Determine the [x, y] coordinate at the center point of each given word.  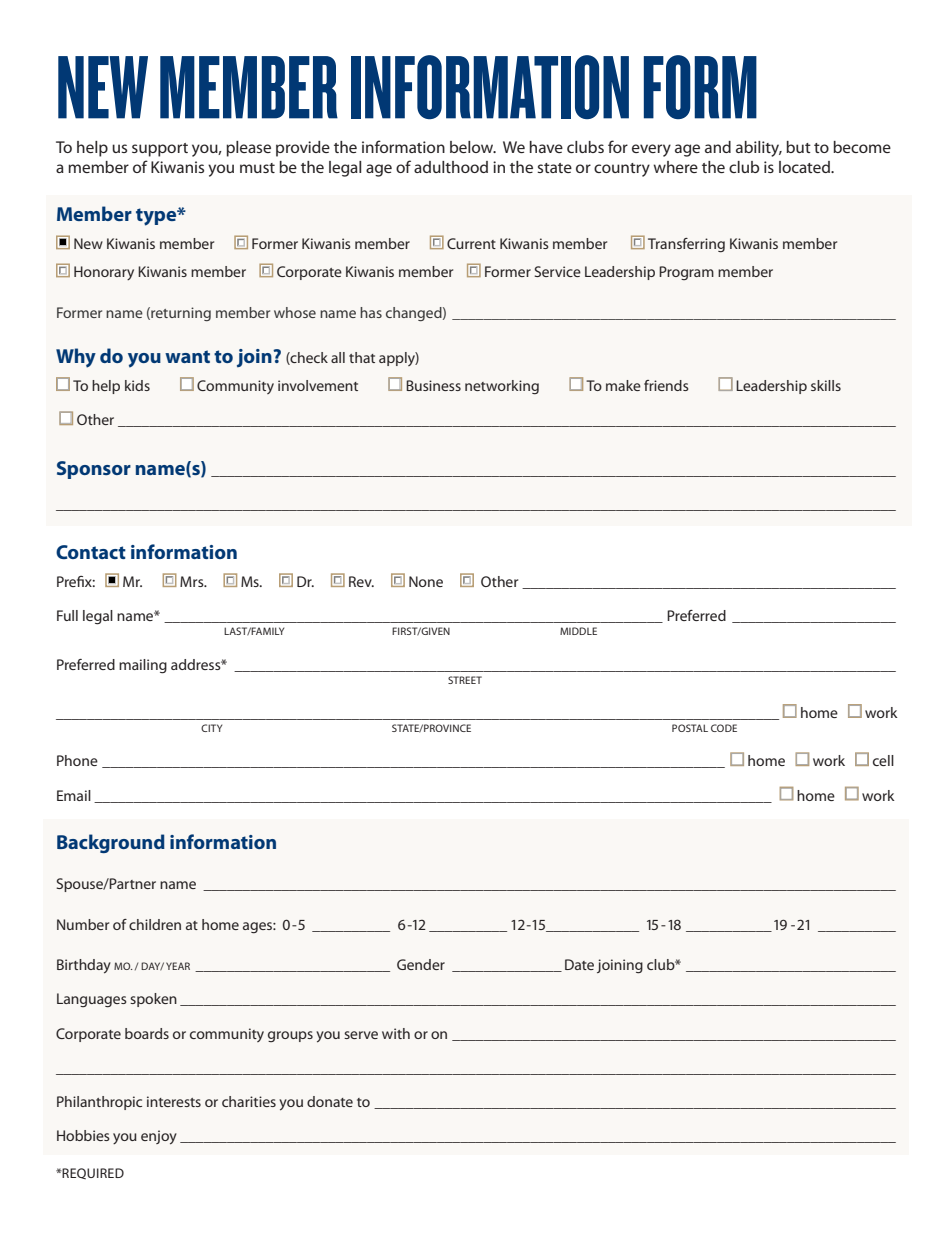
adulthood [451, 167]
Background [111, 843]
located [805, 167]
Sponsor [94, 470]
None [426, 581]
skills [826, 385]
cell [883, 760]
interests [174, 1101]
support [160, 150]
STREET [465, 680]
